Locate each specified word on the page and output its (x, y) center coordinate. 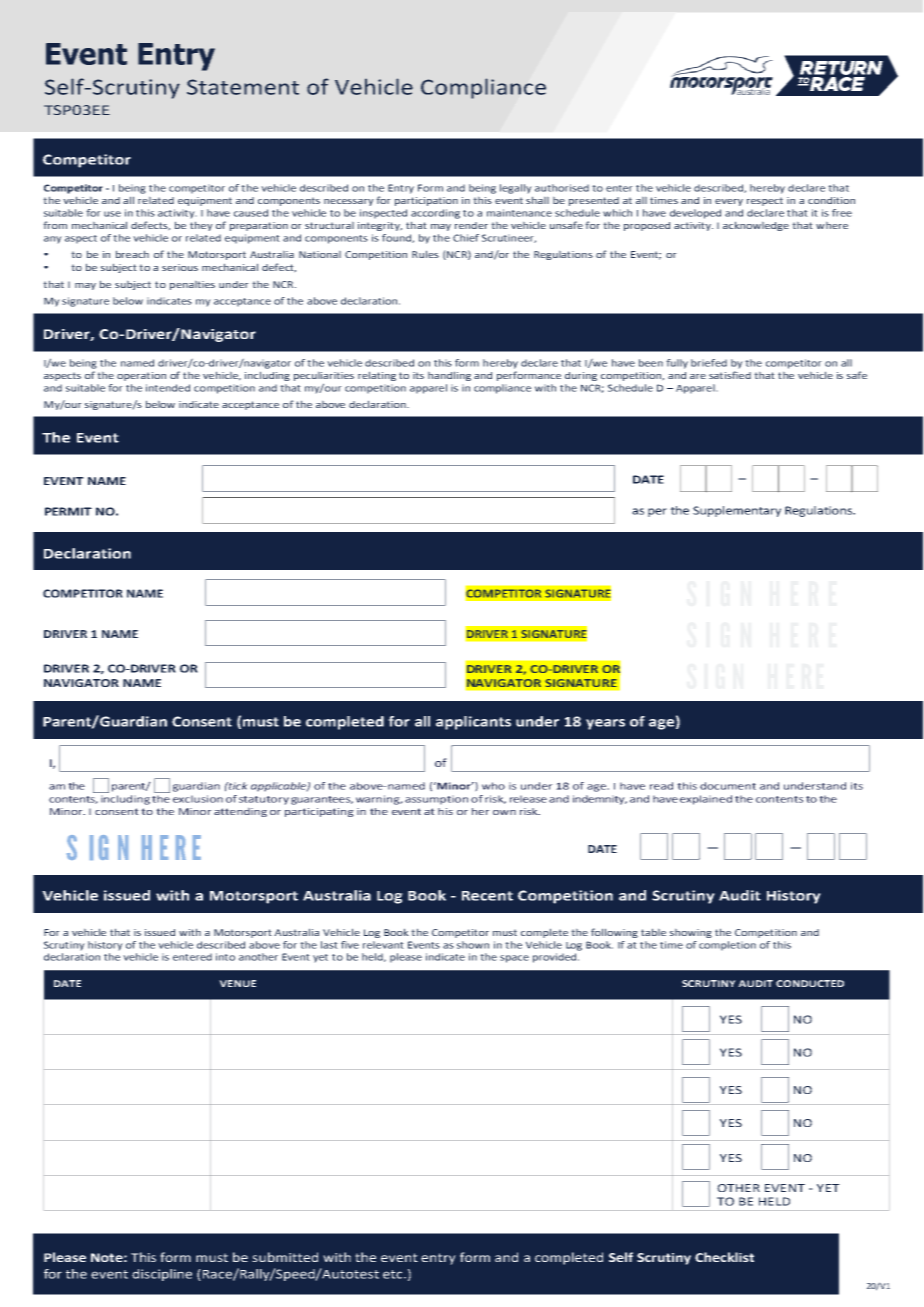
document (728, 786)
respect (765, 201)
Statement (243, 87)
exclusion (198, 799)
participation (426, 201)
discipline (162, 1275)
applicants (473, 723)
